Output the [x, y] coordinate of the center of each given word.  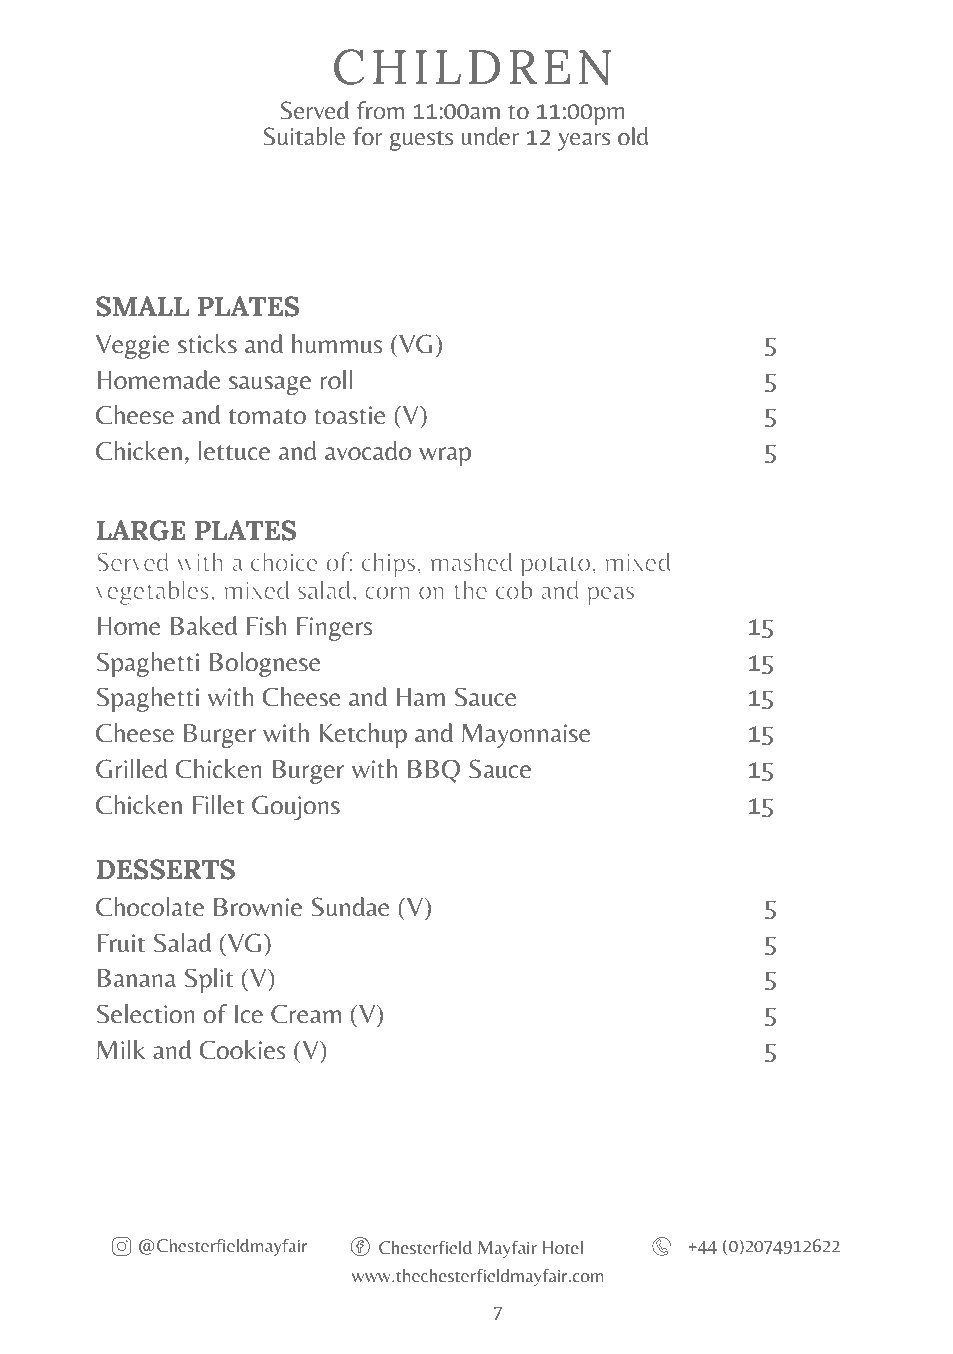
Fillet [218, 805]
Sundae [351, 907]
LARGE [141, 530]
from [380, 110]
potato [555, 567]
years [584, 142]
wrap [445, 456]
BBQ [434, 771]
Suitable [304, 136]
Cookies [242, 1050]
